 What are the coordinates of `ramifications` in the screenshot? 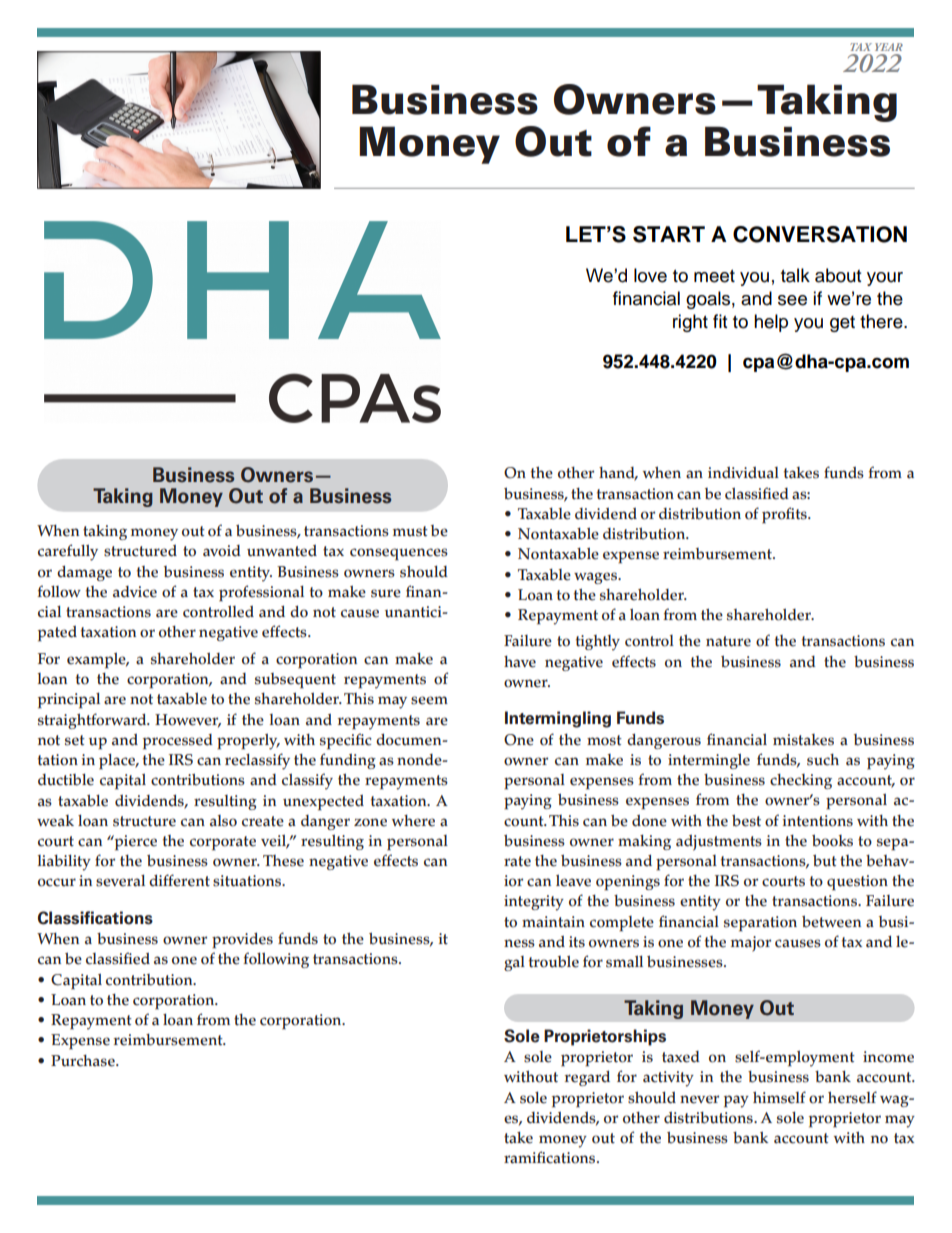 It's located at (551, 1157).
